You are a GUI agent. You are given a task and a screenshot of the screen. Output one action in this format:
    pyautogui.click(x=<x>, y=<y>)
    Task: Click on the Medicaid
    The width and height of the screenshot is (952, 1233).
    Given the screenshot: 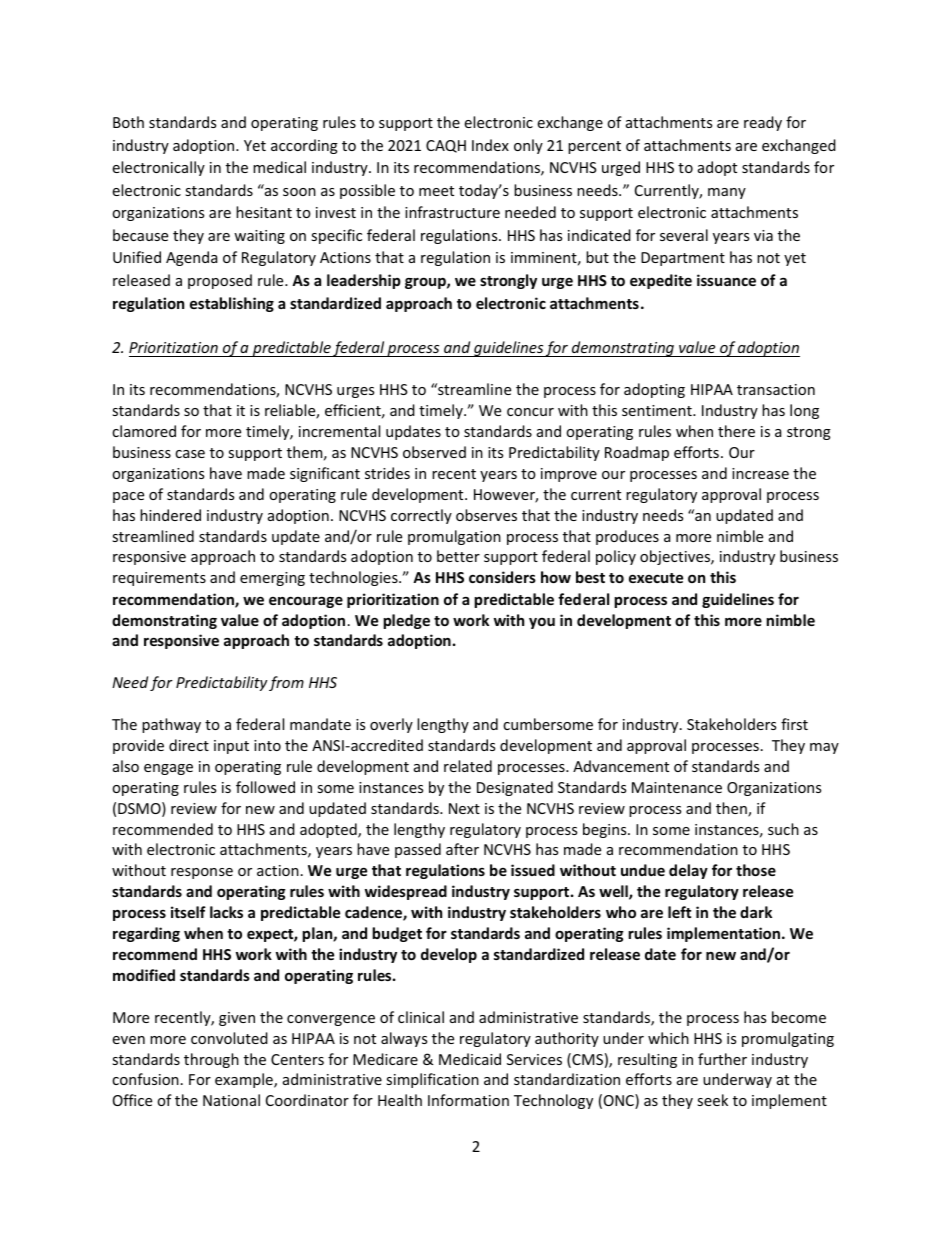 What is the action you would take?
    pyautogui.click(x=470, y=1059)
